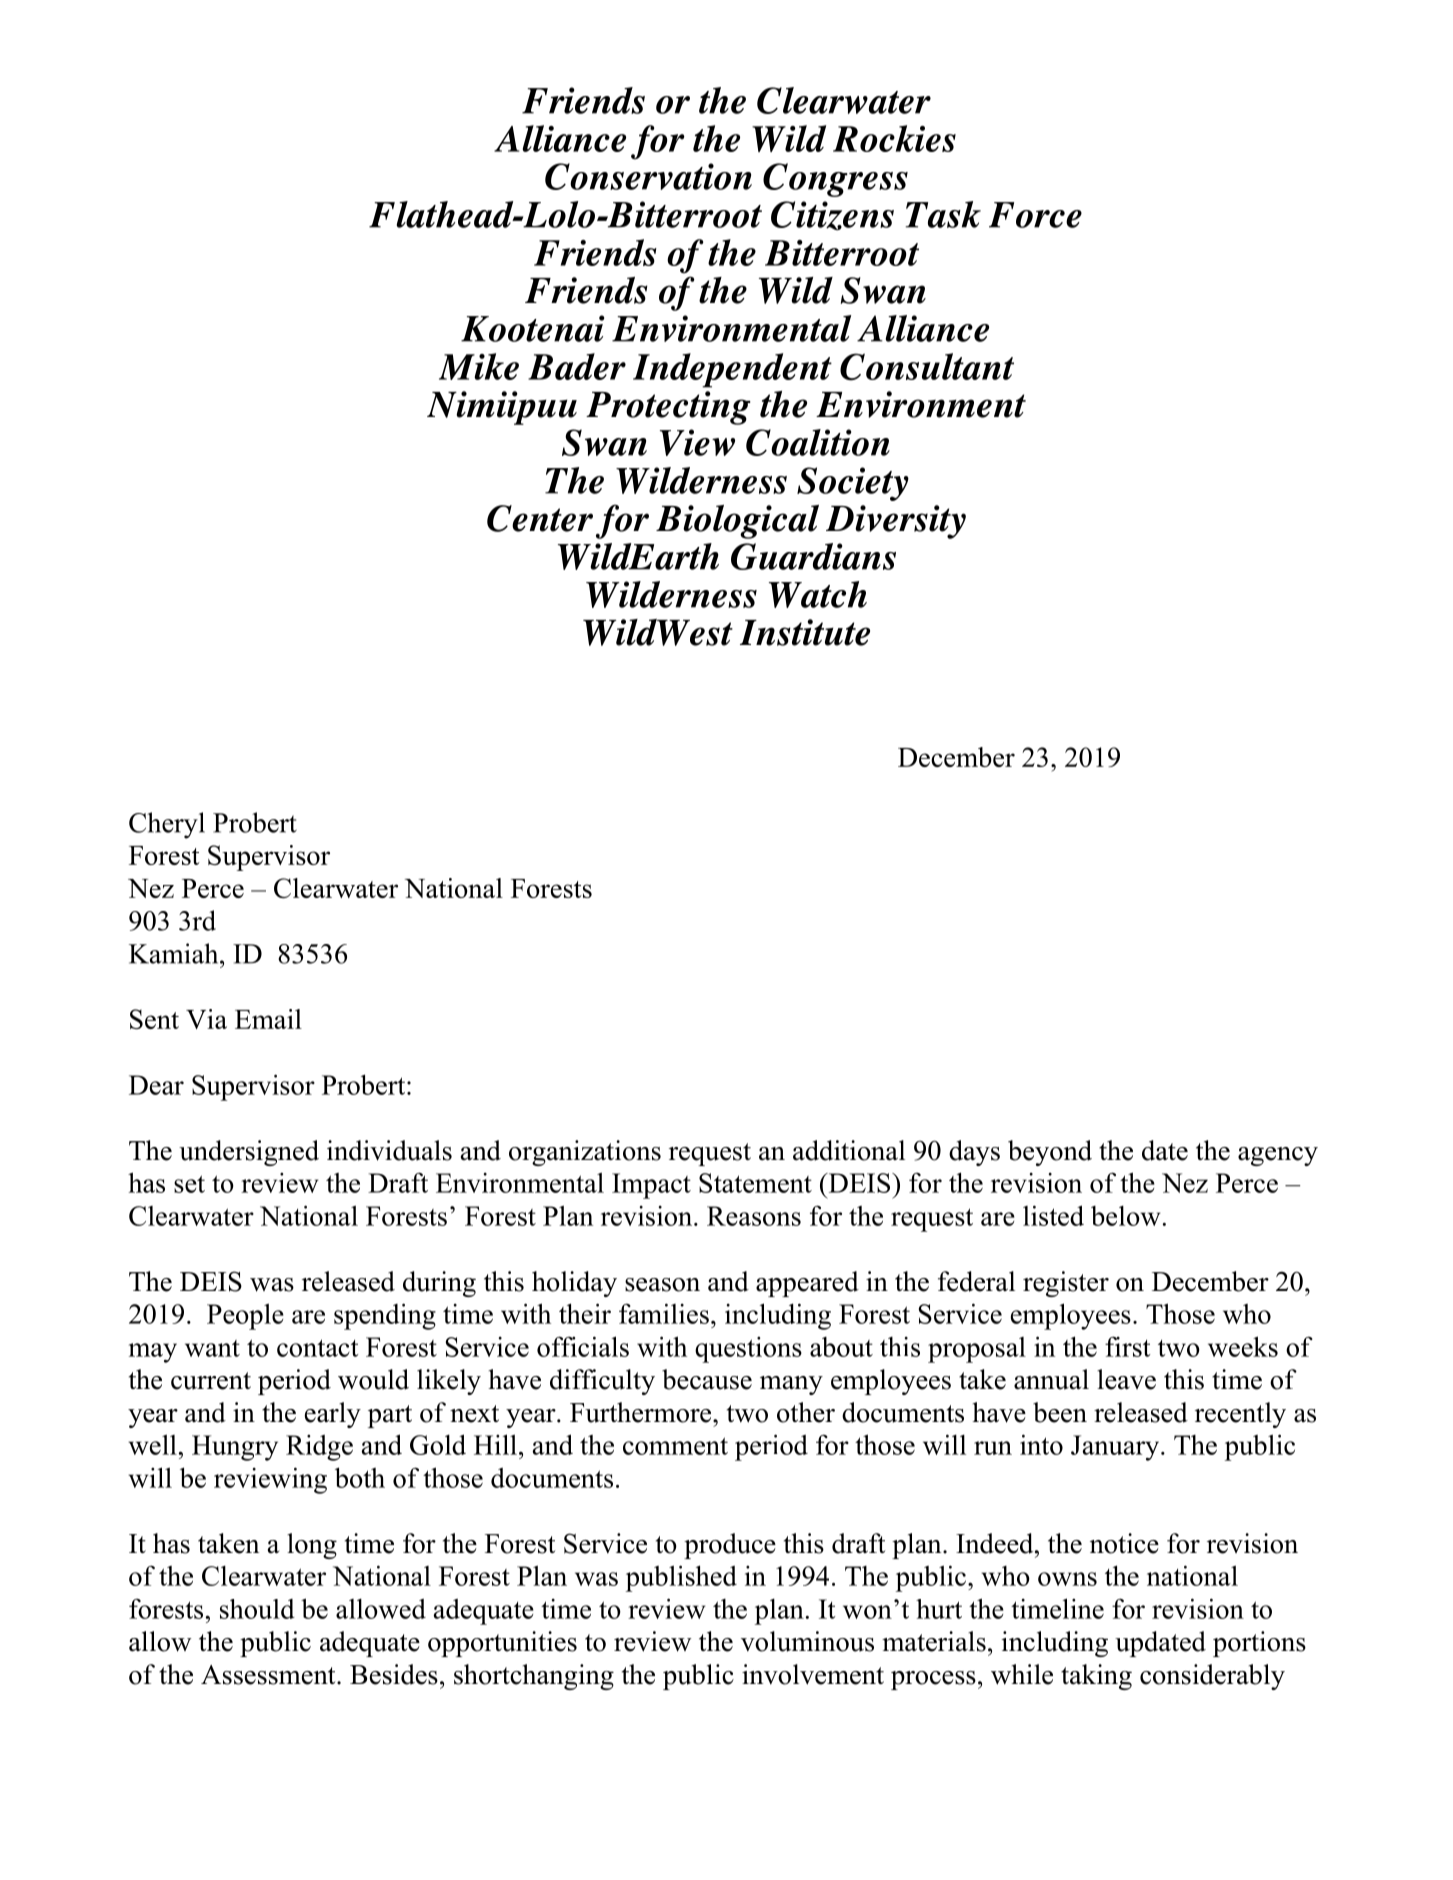 The width and height of the page is (1453, 1880). Describe the element at coordinates (1035, 215) in the page. I see `Force` at that location.
